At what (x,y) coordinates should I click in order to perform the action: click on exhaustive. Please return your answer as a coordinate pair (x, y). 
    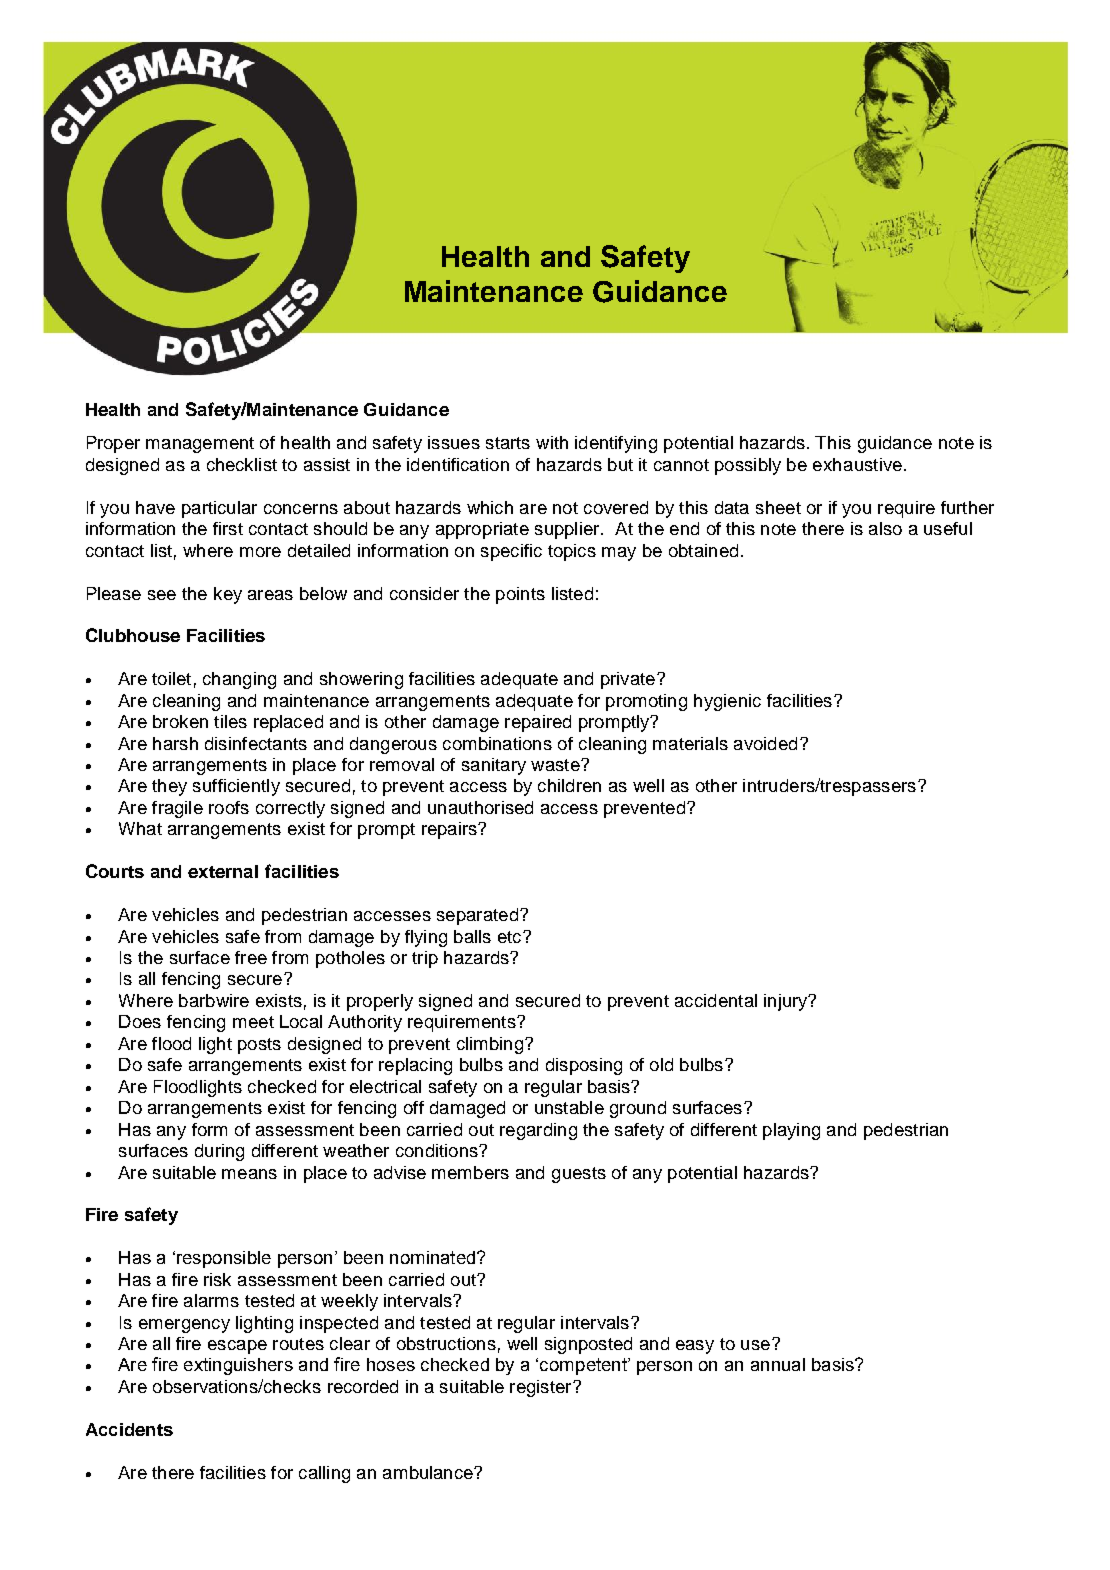
    Looking at the image, I should click on (857, 464).
